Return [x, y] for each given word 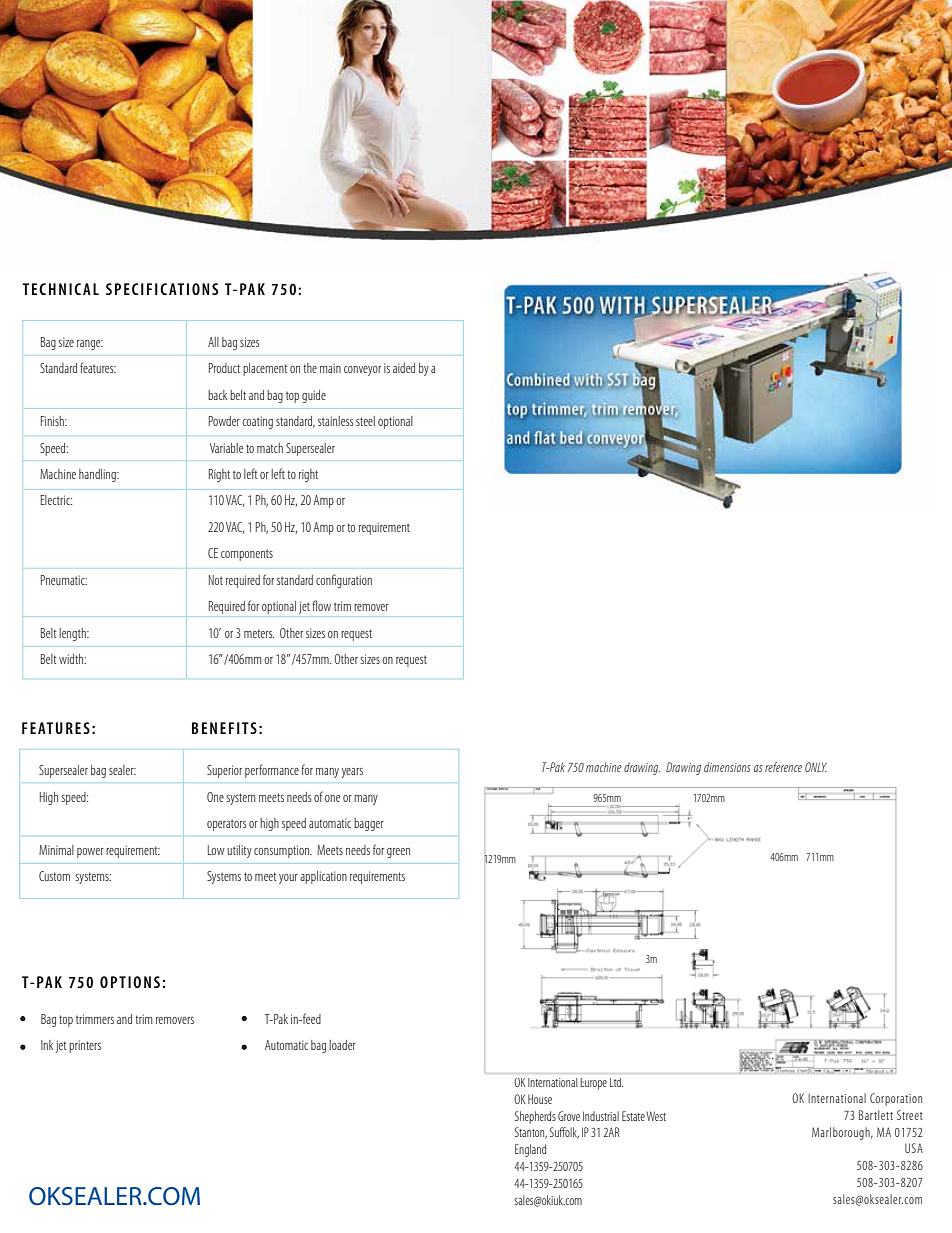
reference [783, 767]
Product [224, 368]
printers [85, 1046]
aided [404, 368]
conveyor [362, 371]
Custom [54, 876]
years [352, 773]
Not [216, 580]
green [398, 853]
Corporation [896, 1099]
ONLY [816, 767]
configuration [344, 581]
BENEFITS [224, 728]
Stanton [531, 1133]
